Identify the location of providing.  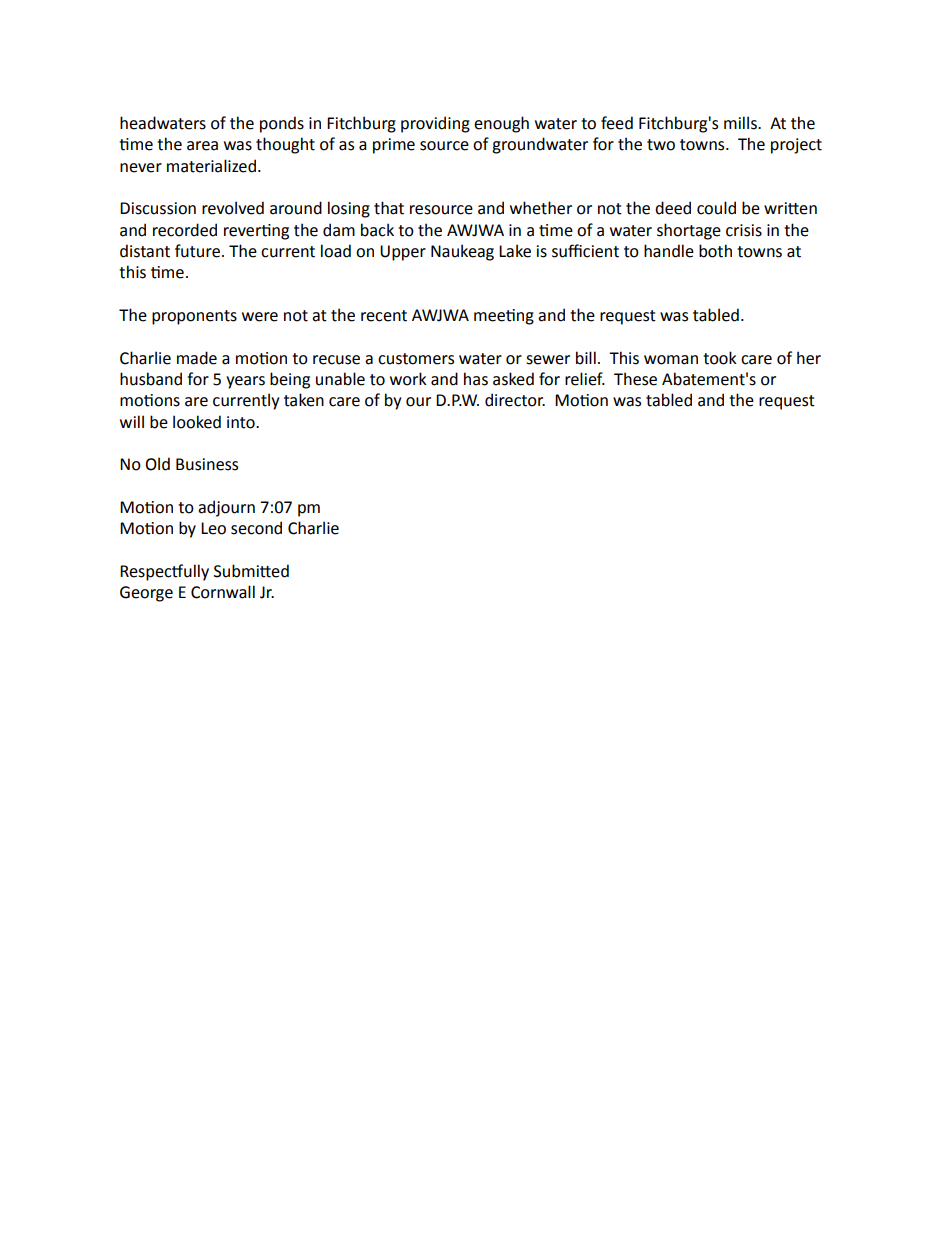
(435, 124).
